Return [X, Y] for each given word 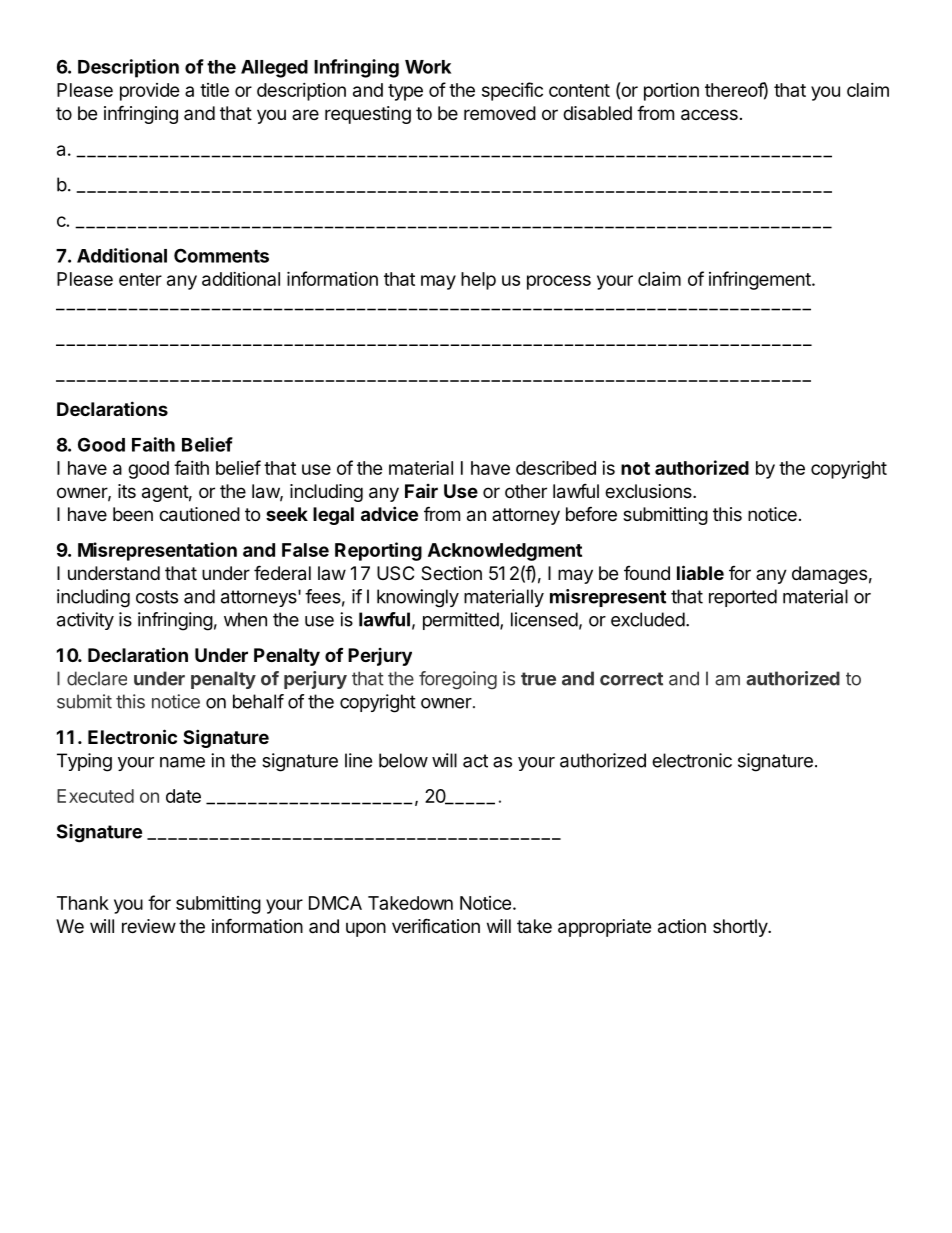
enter [140, 279]
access [709, 115]
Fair [421, 491]
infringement [761, 280]
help [478, 281]
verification [436, 926]
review [149, 926]
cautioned [199, 514]
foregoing [458, 680]
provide [150, 92]
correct [631, 679]
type [405, 92]
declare [97, 678]
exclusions [649, 491]
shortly [741, 928]
